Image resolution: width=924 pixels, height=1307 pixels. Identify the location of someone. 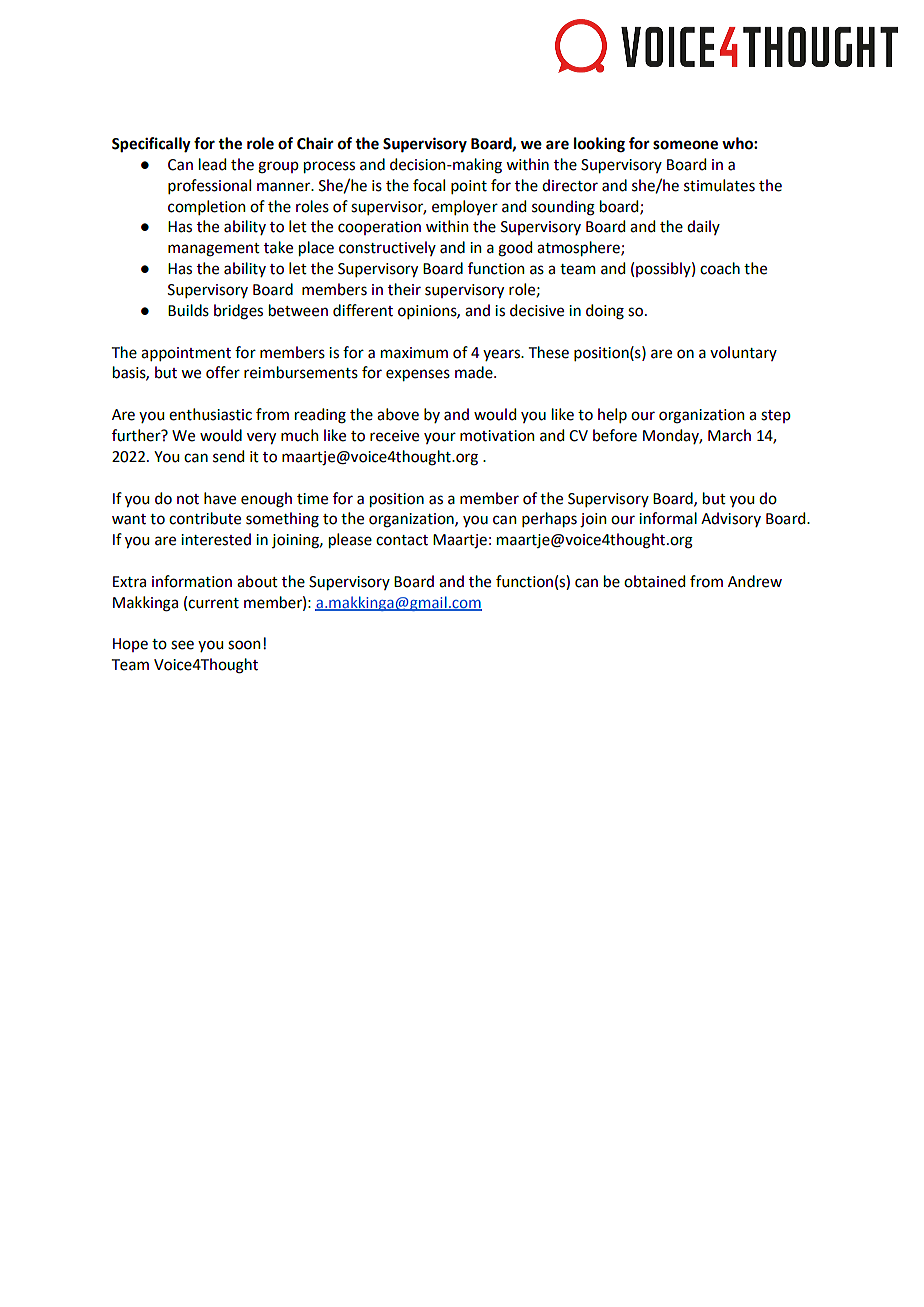
(685, 145).
